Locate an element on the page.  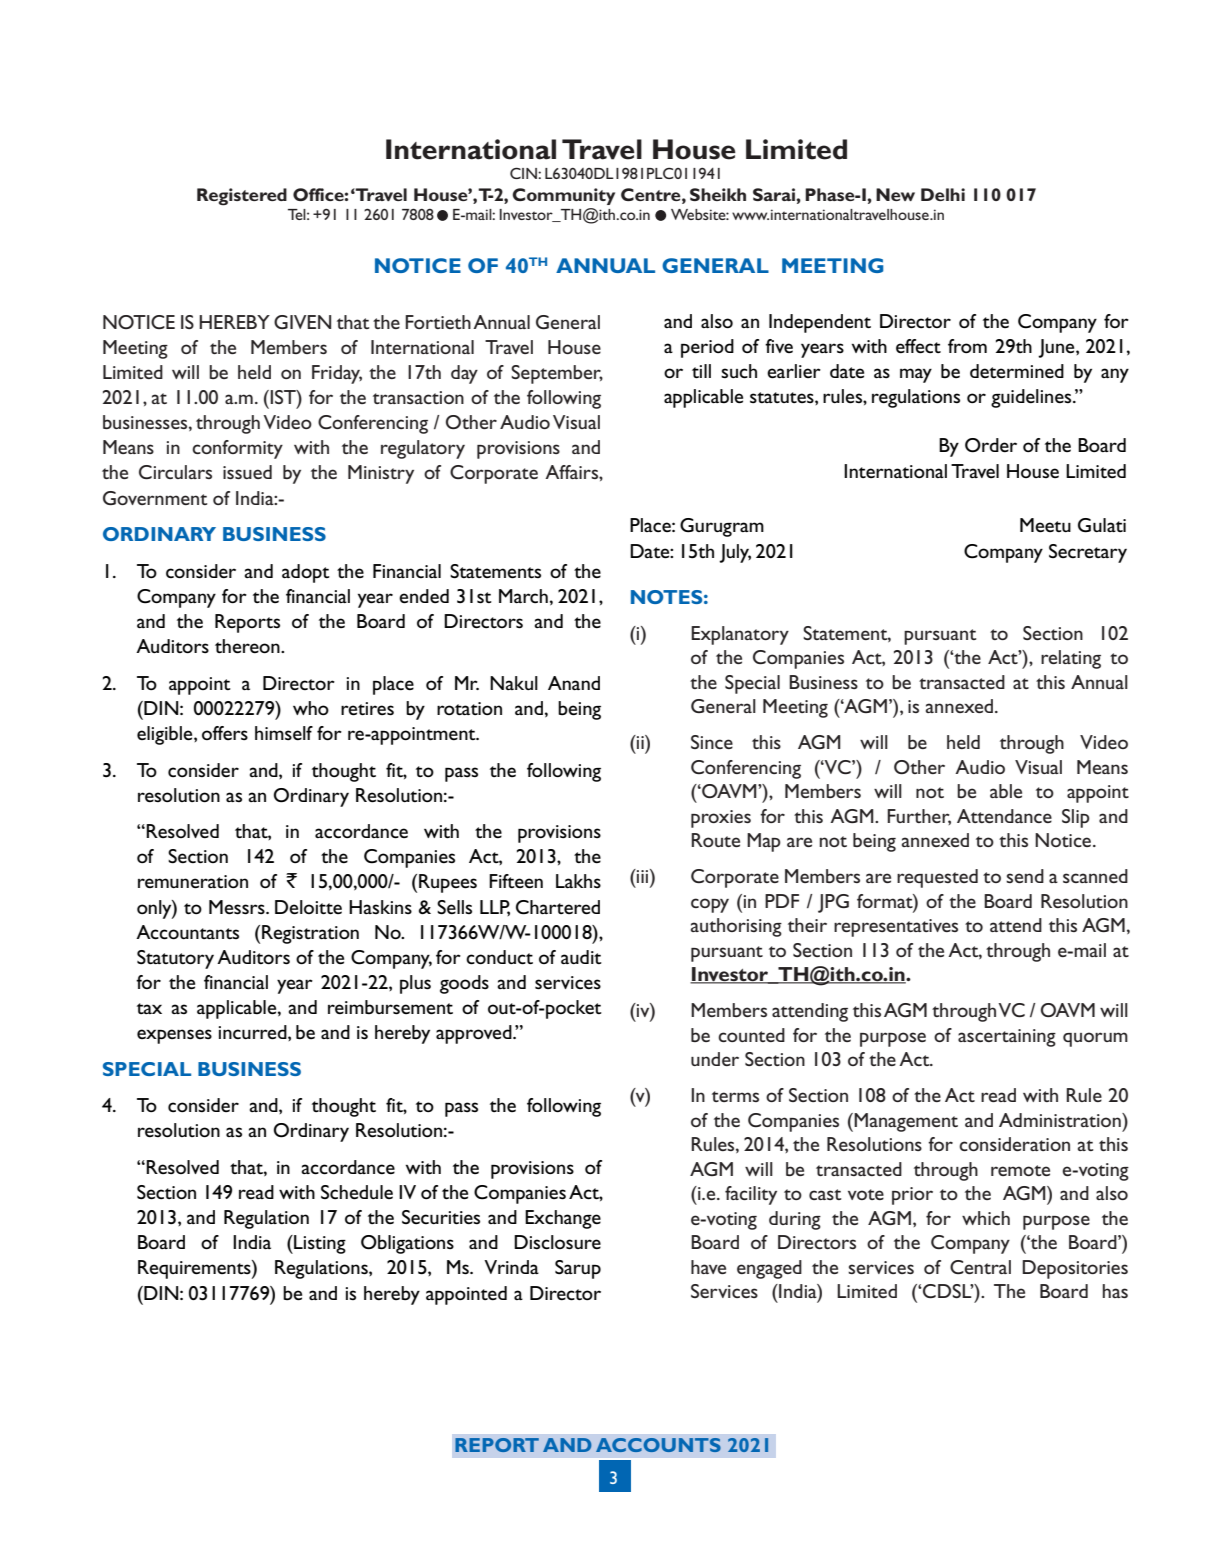
Exchange is located at coordinates (563, 1219).
